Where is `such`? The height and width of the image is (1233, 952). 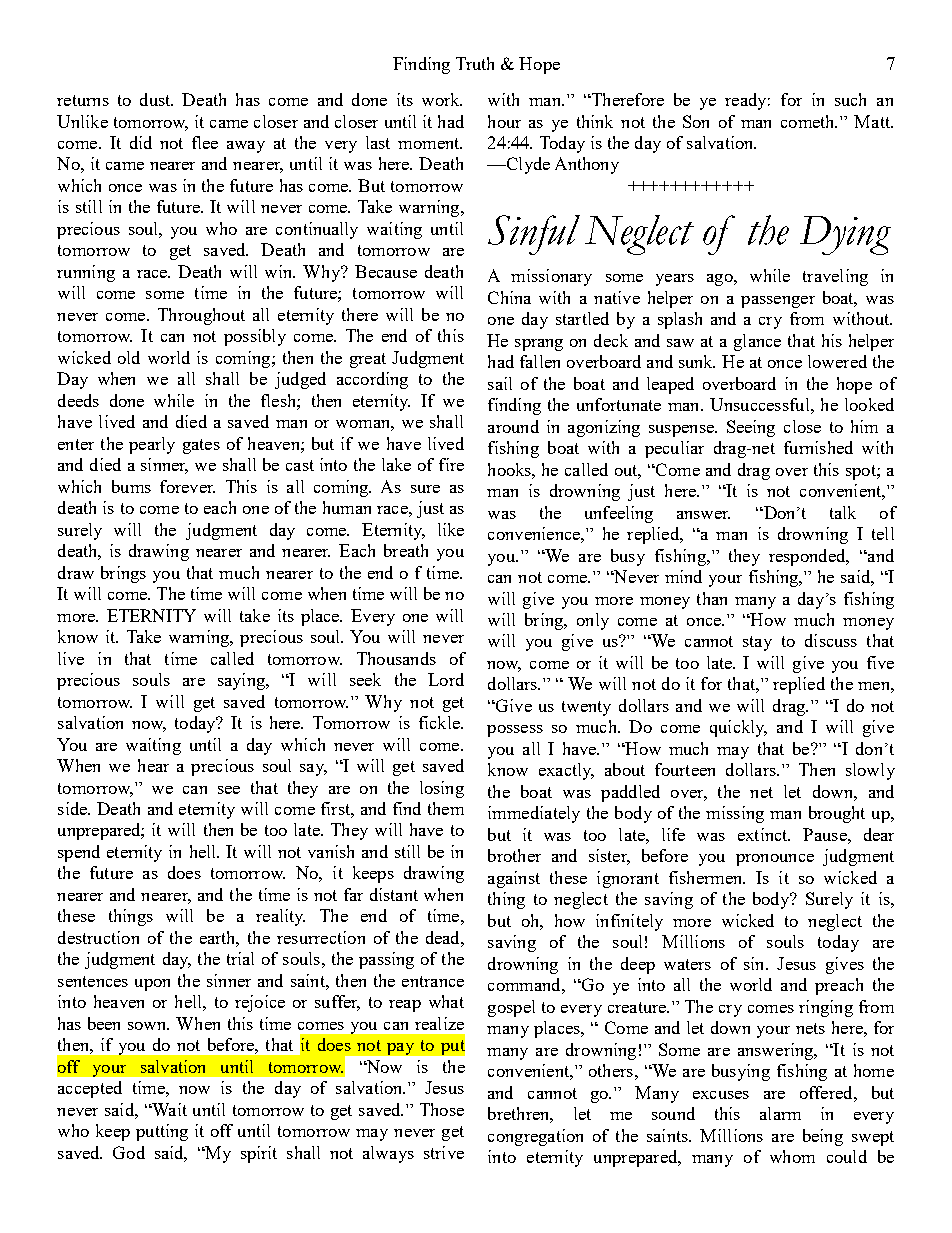 such is located at coordinates (850, 99).
